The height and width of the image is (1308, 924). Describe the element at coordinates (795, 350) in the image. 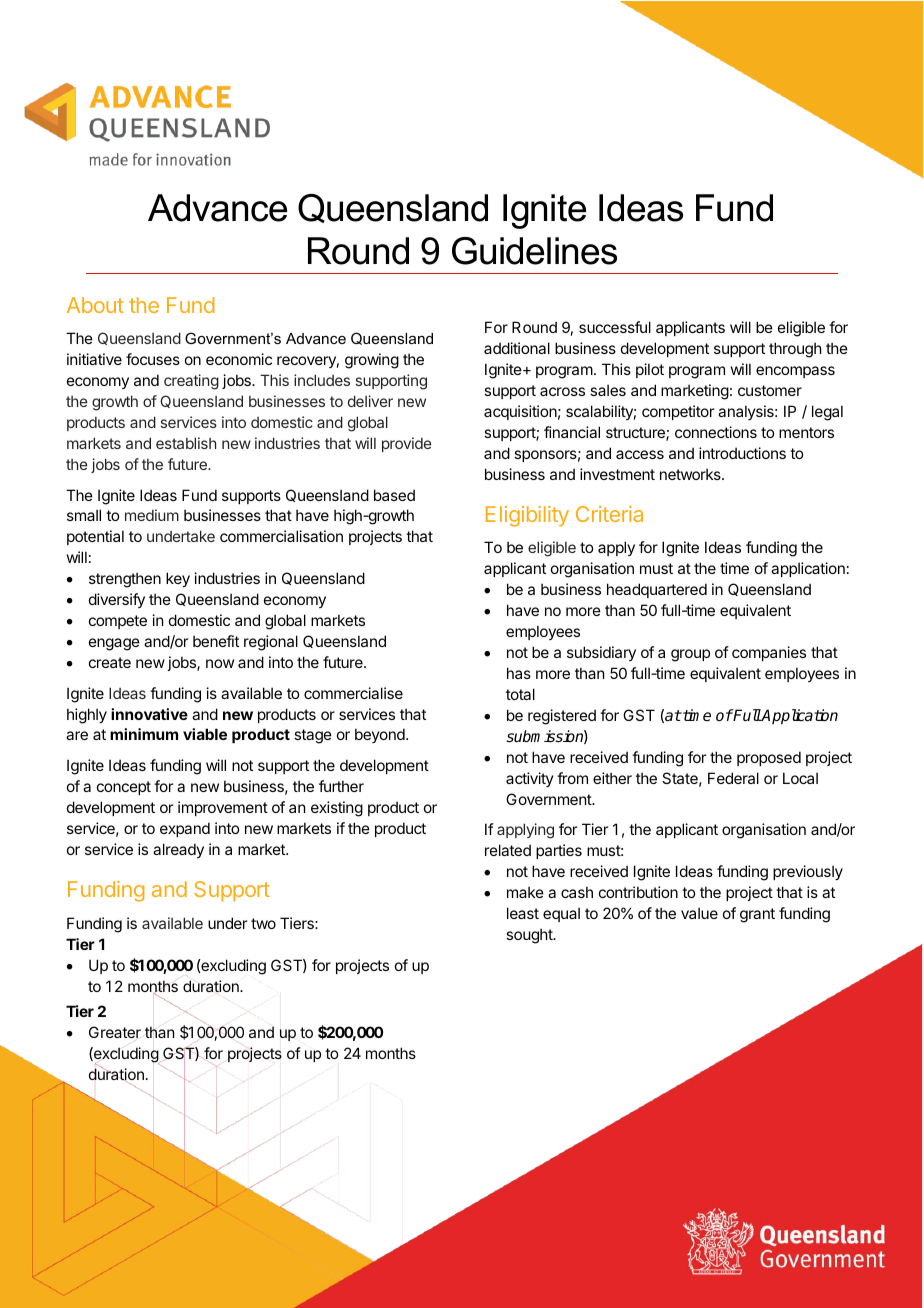

I see `through` at that location.
